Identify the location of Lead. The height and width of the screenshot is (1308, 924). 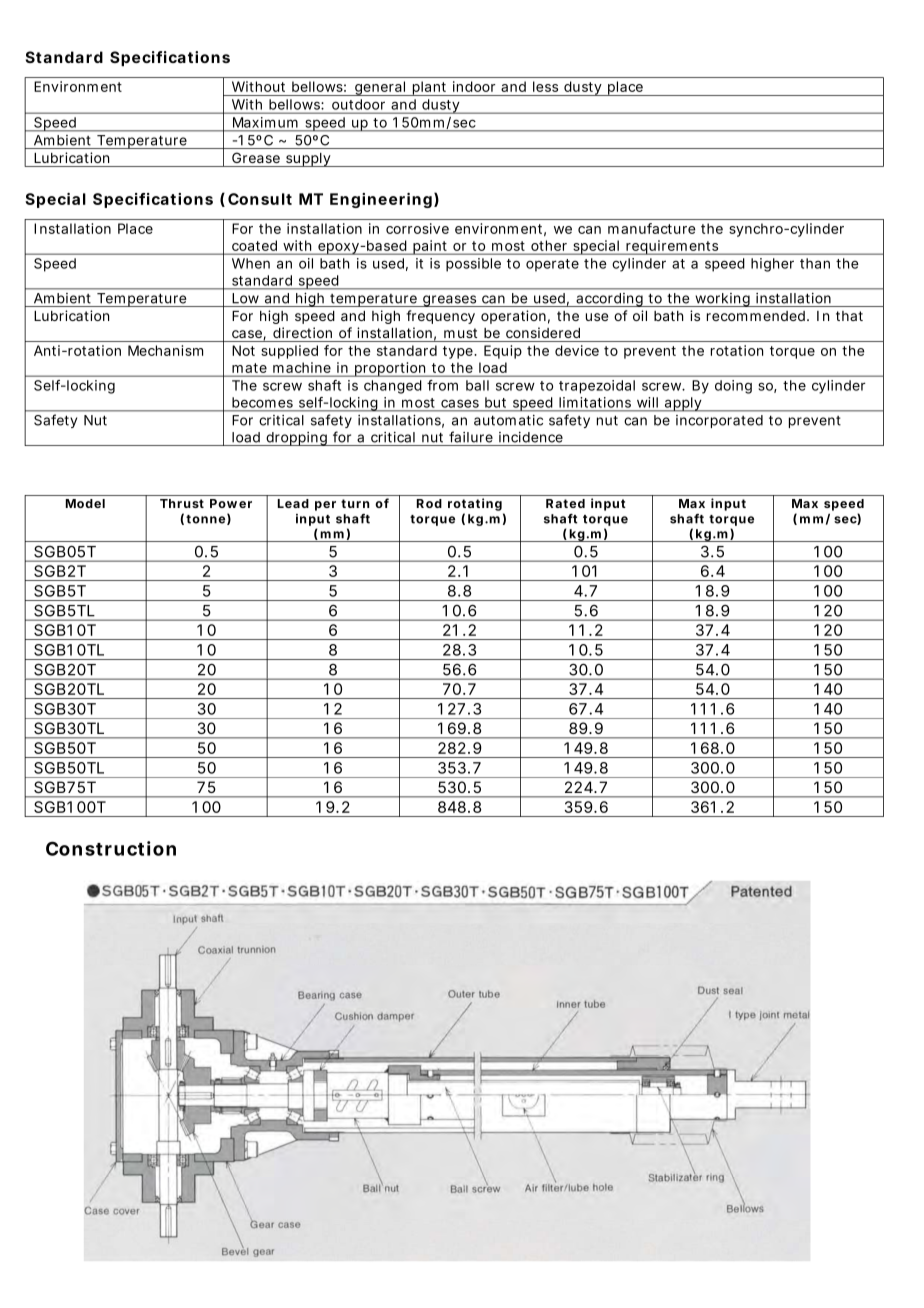
(293, 503).
